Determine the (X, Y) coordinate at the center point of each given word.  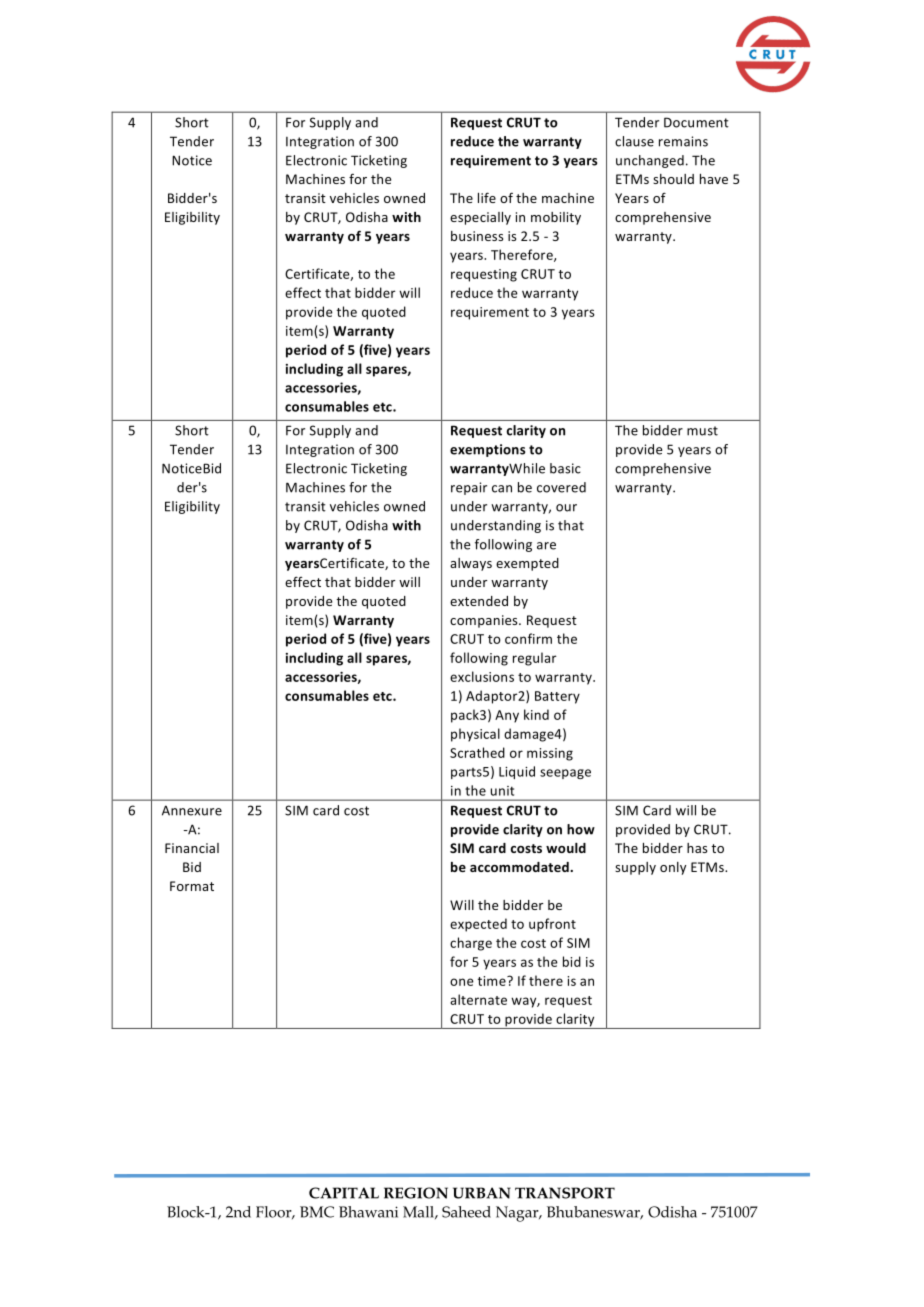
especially (480, 218)
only (673, 868)
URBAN (482, 1193)
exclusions (482, 676)
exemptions (487, 450)
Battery (557, 697)
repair (469, 488)
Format (192, 886)
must (702, 431)
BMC (317, 1212)
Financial (192, 848)
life (487, 197)
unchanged (650, 161)
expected (478, 925)
